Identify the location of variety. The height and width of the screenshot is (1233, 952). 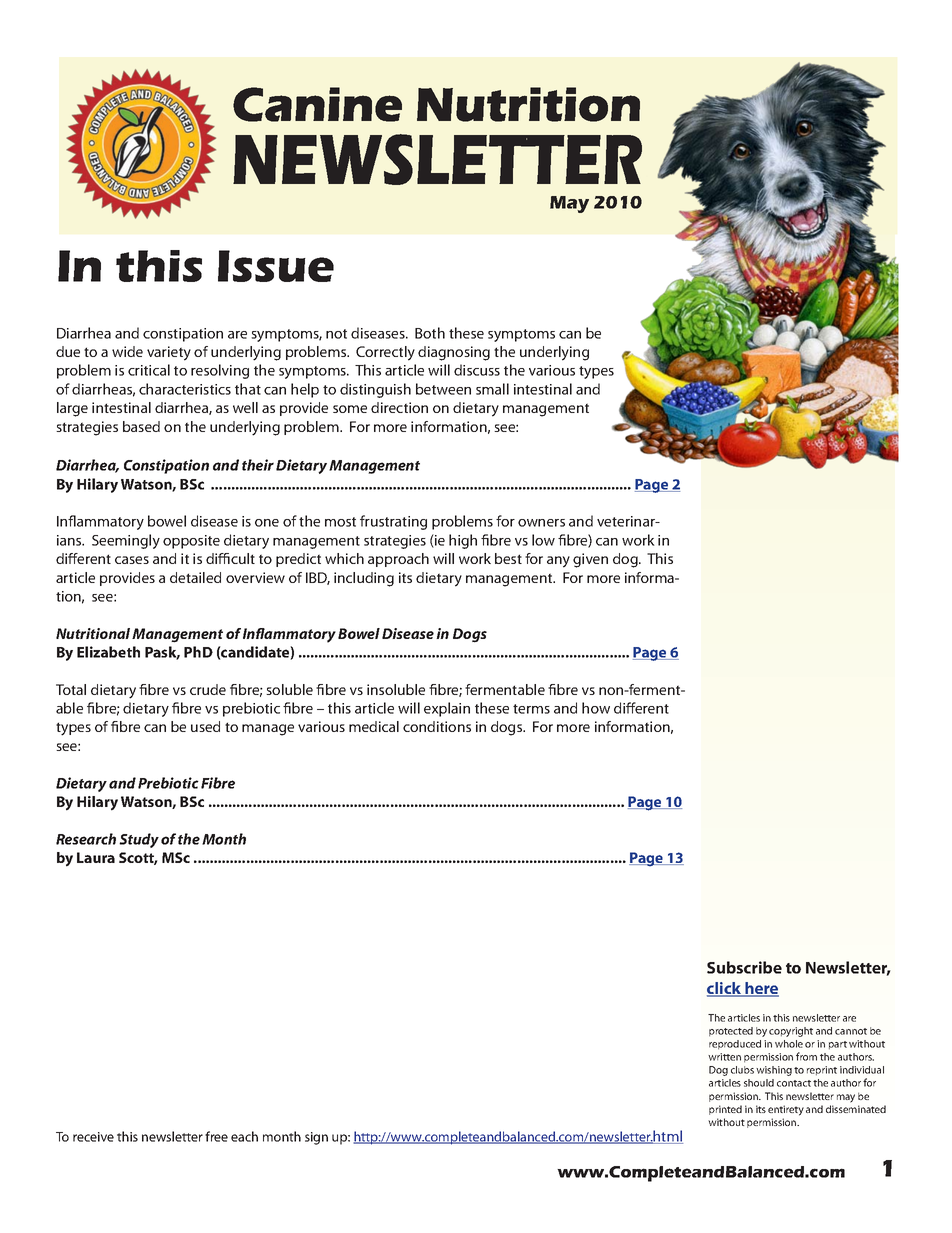
(169, 353).
